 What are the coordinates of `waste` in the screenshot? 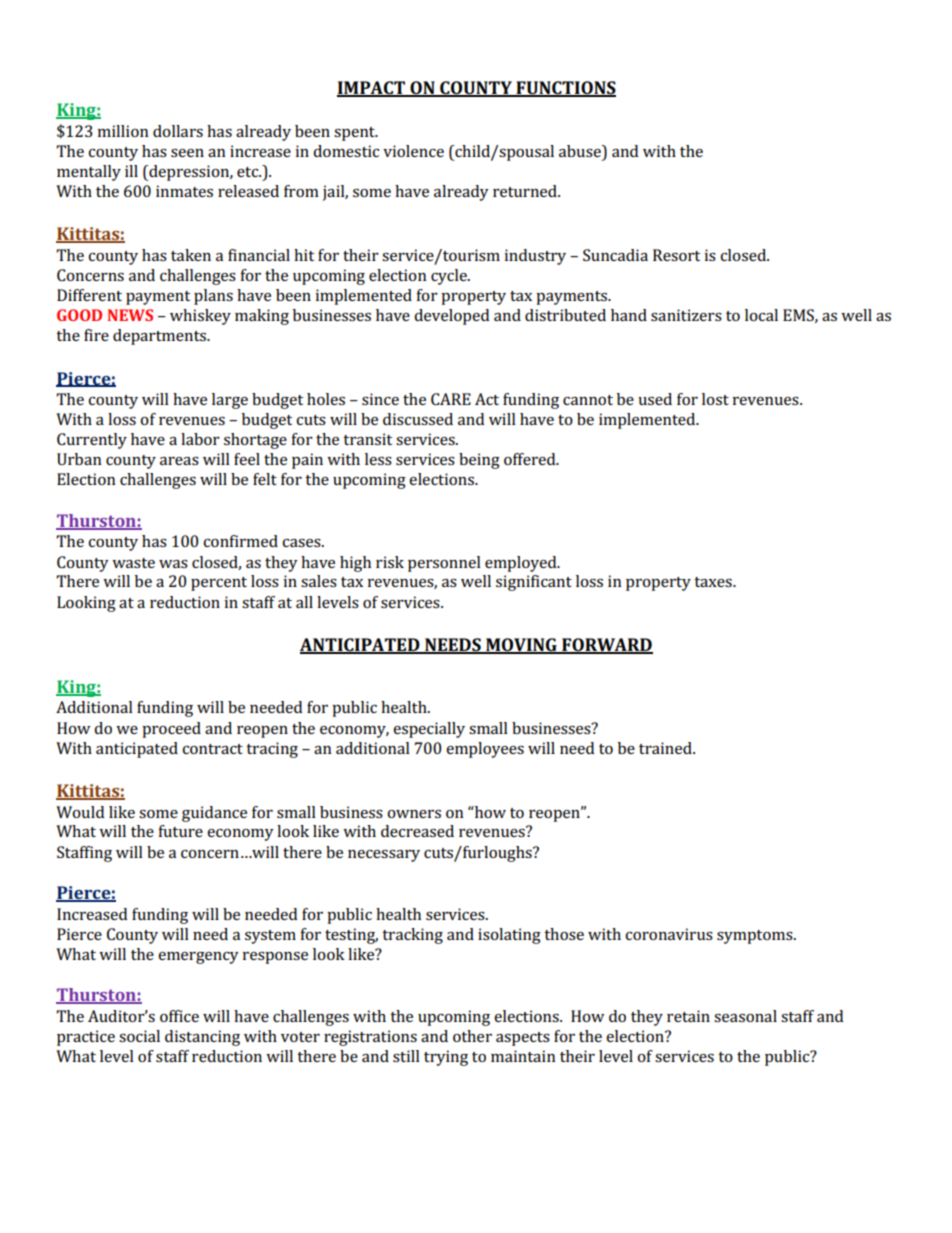 It's located at (133, 563).
